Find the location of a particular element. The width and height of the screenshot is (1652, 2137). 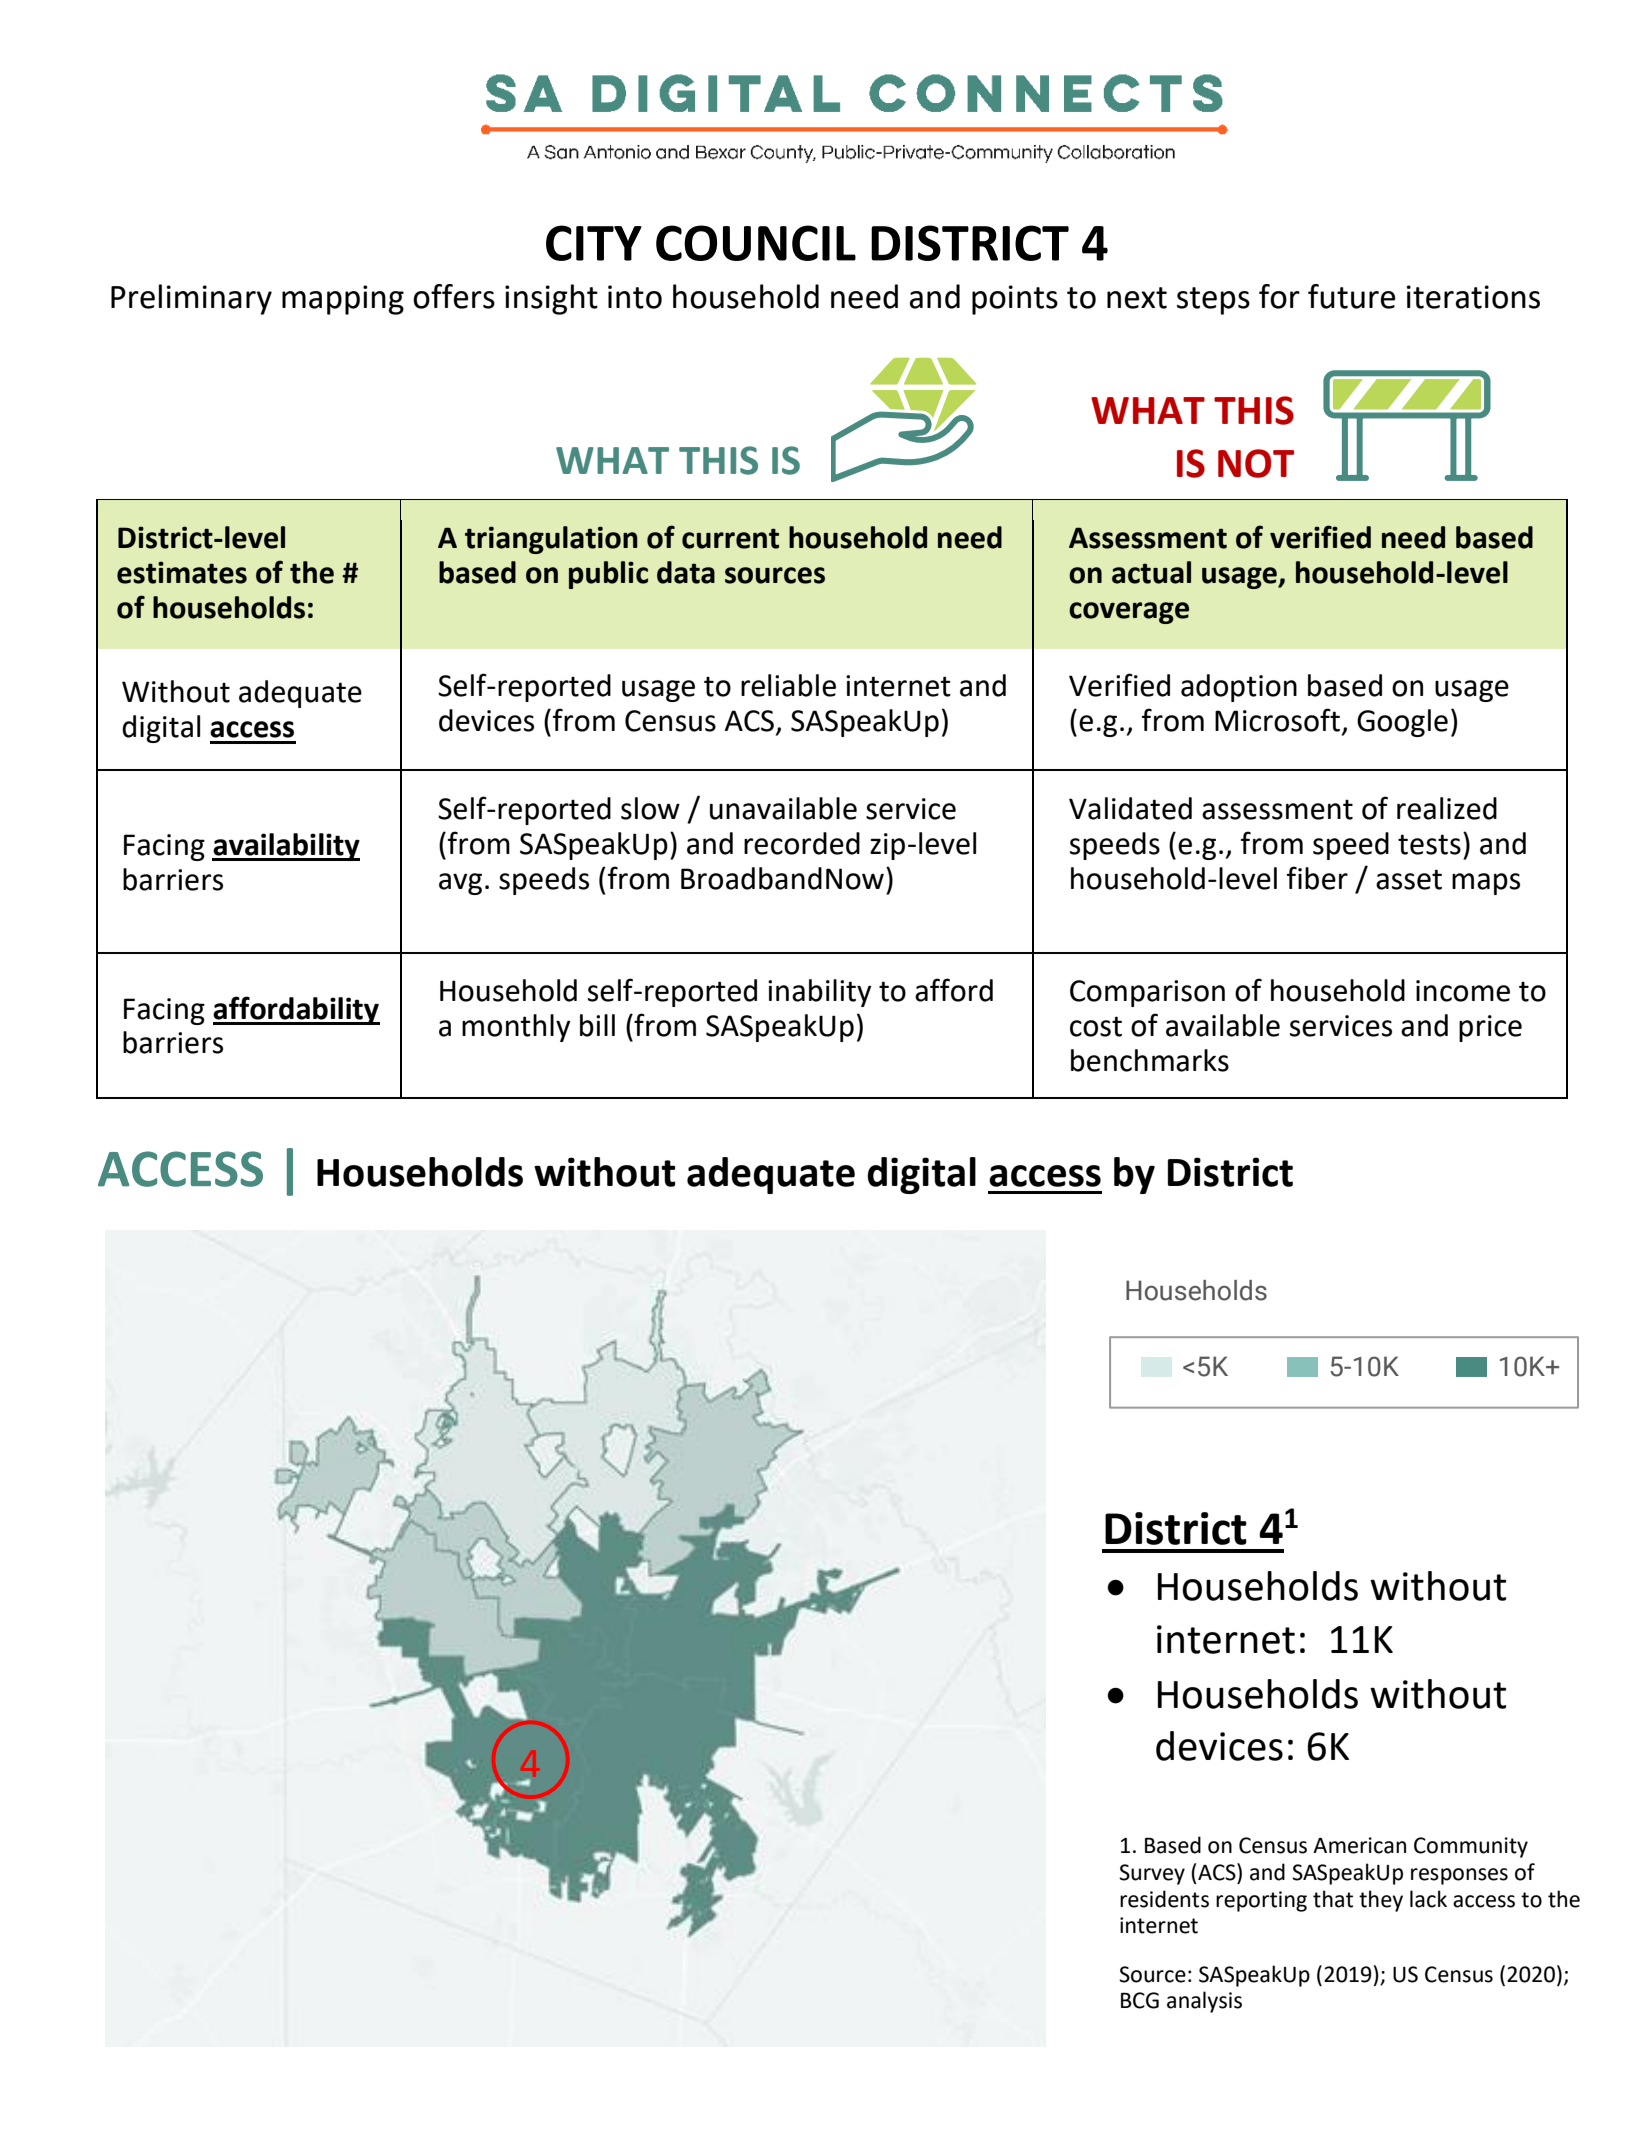

COUNCIL is located at coordinates (756, 243).
